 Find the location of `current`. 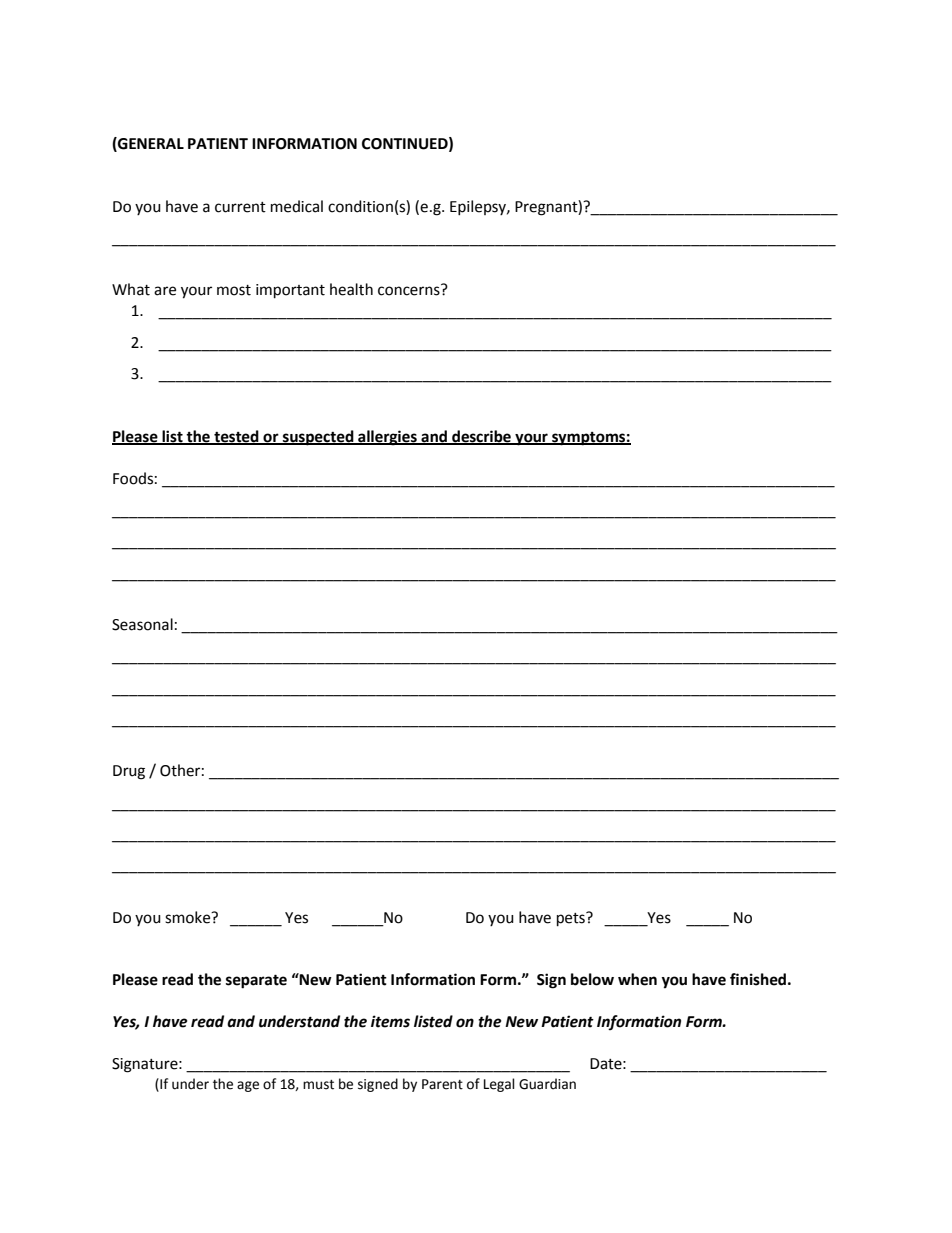

current is located at coordinates (240, 207).
